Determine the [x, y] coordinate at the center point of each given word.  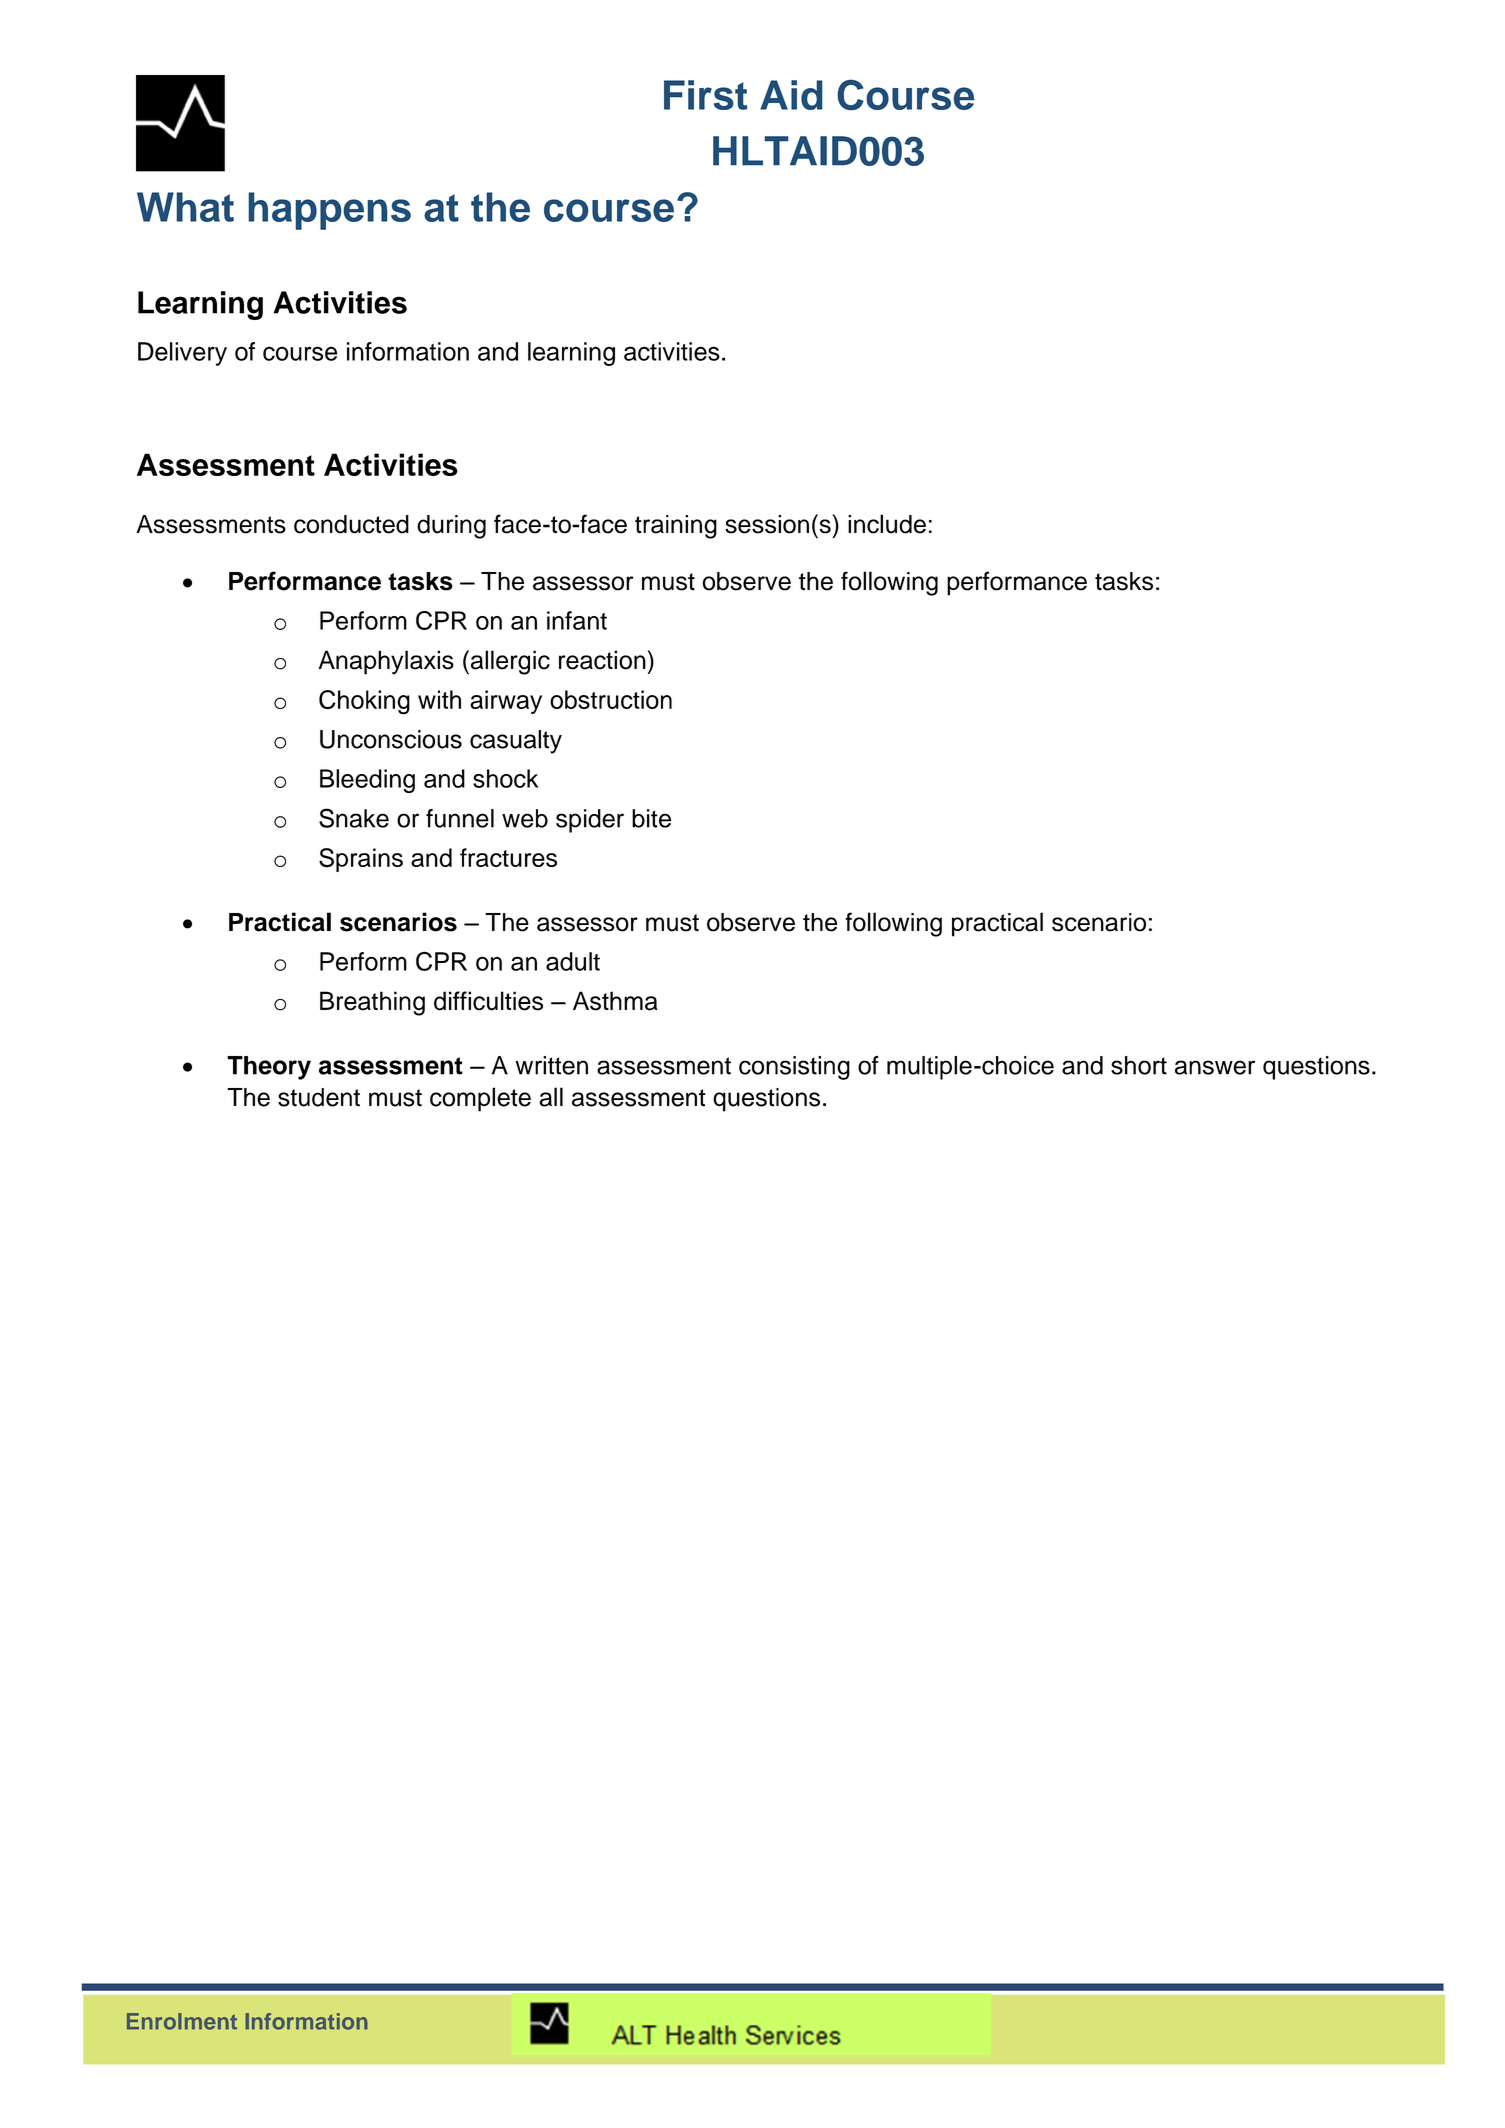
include [887, 524]
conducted [351, 524]
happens [329, 211]
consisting [794, 1068]
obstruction [611, 699]
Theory [269, 1068]
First [705, 95]
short [1139, 1065]
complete [480, 1099]
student [319, 1097]
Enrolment [182, 2021]
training [676, 527]
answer [1215, 1067]
